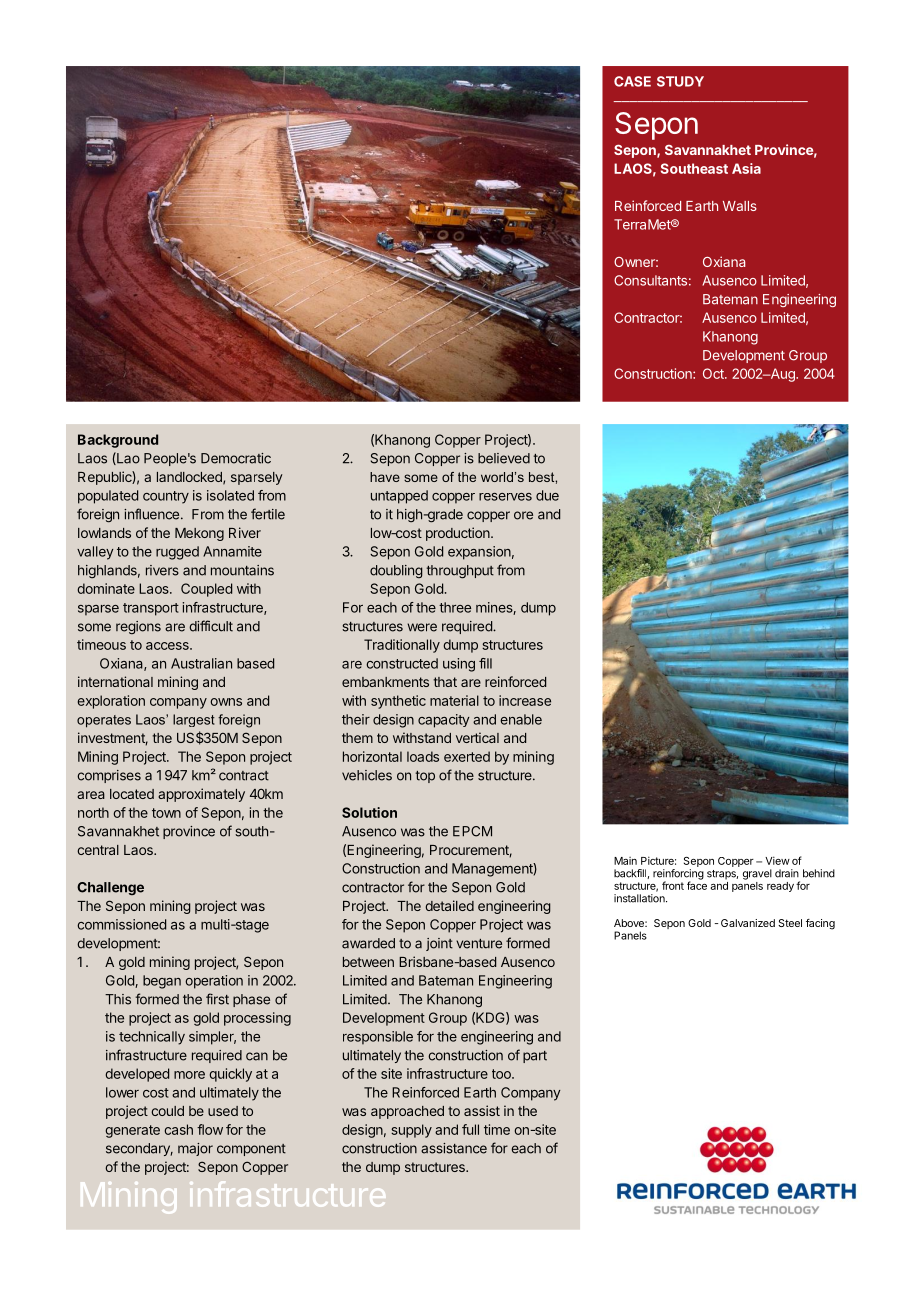 The width and height of the screenshot is (924, 1308). What do you see at coordinates (470, 1129) in the screenshot?
I see `full` at bounding box center [470, 1129].
